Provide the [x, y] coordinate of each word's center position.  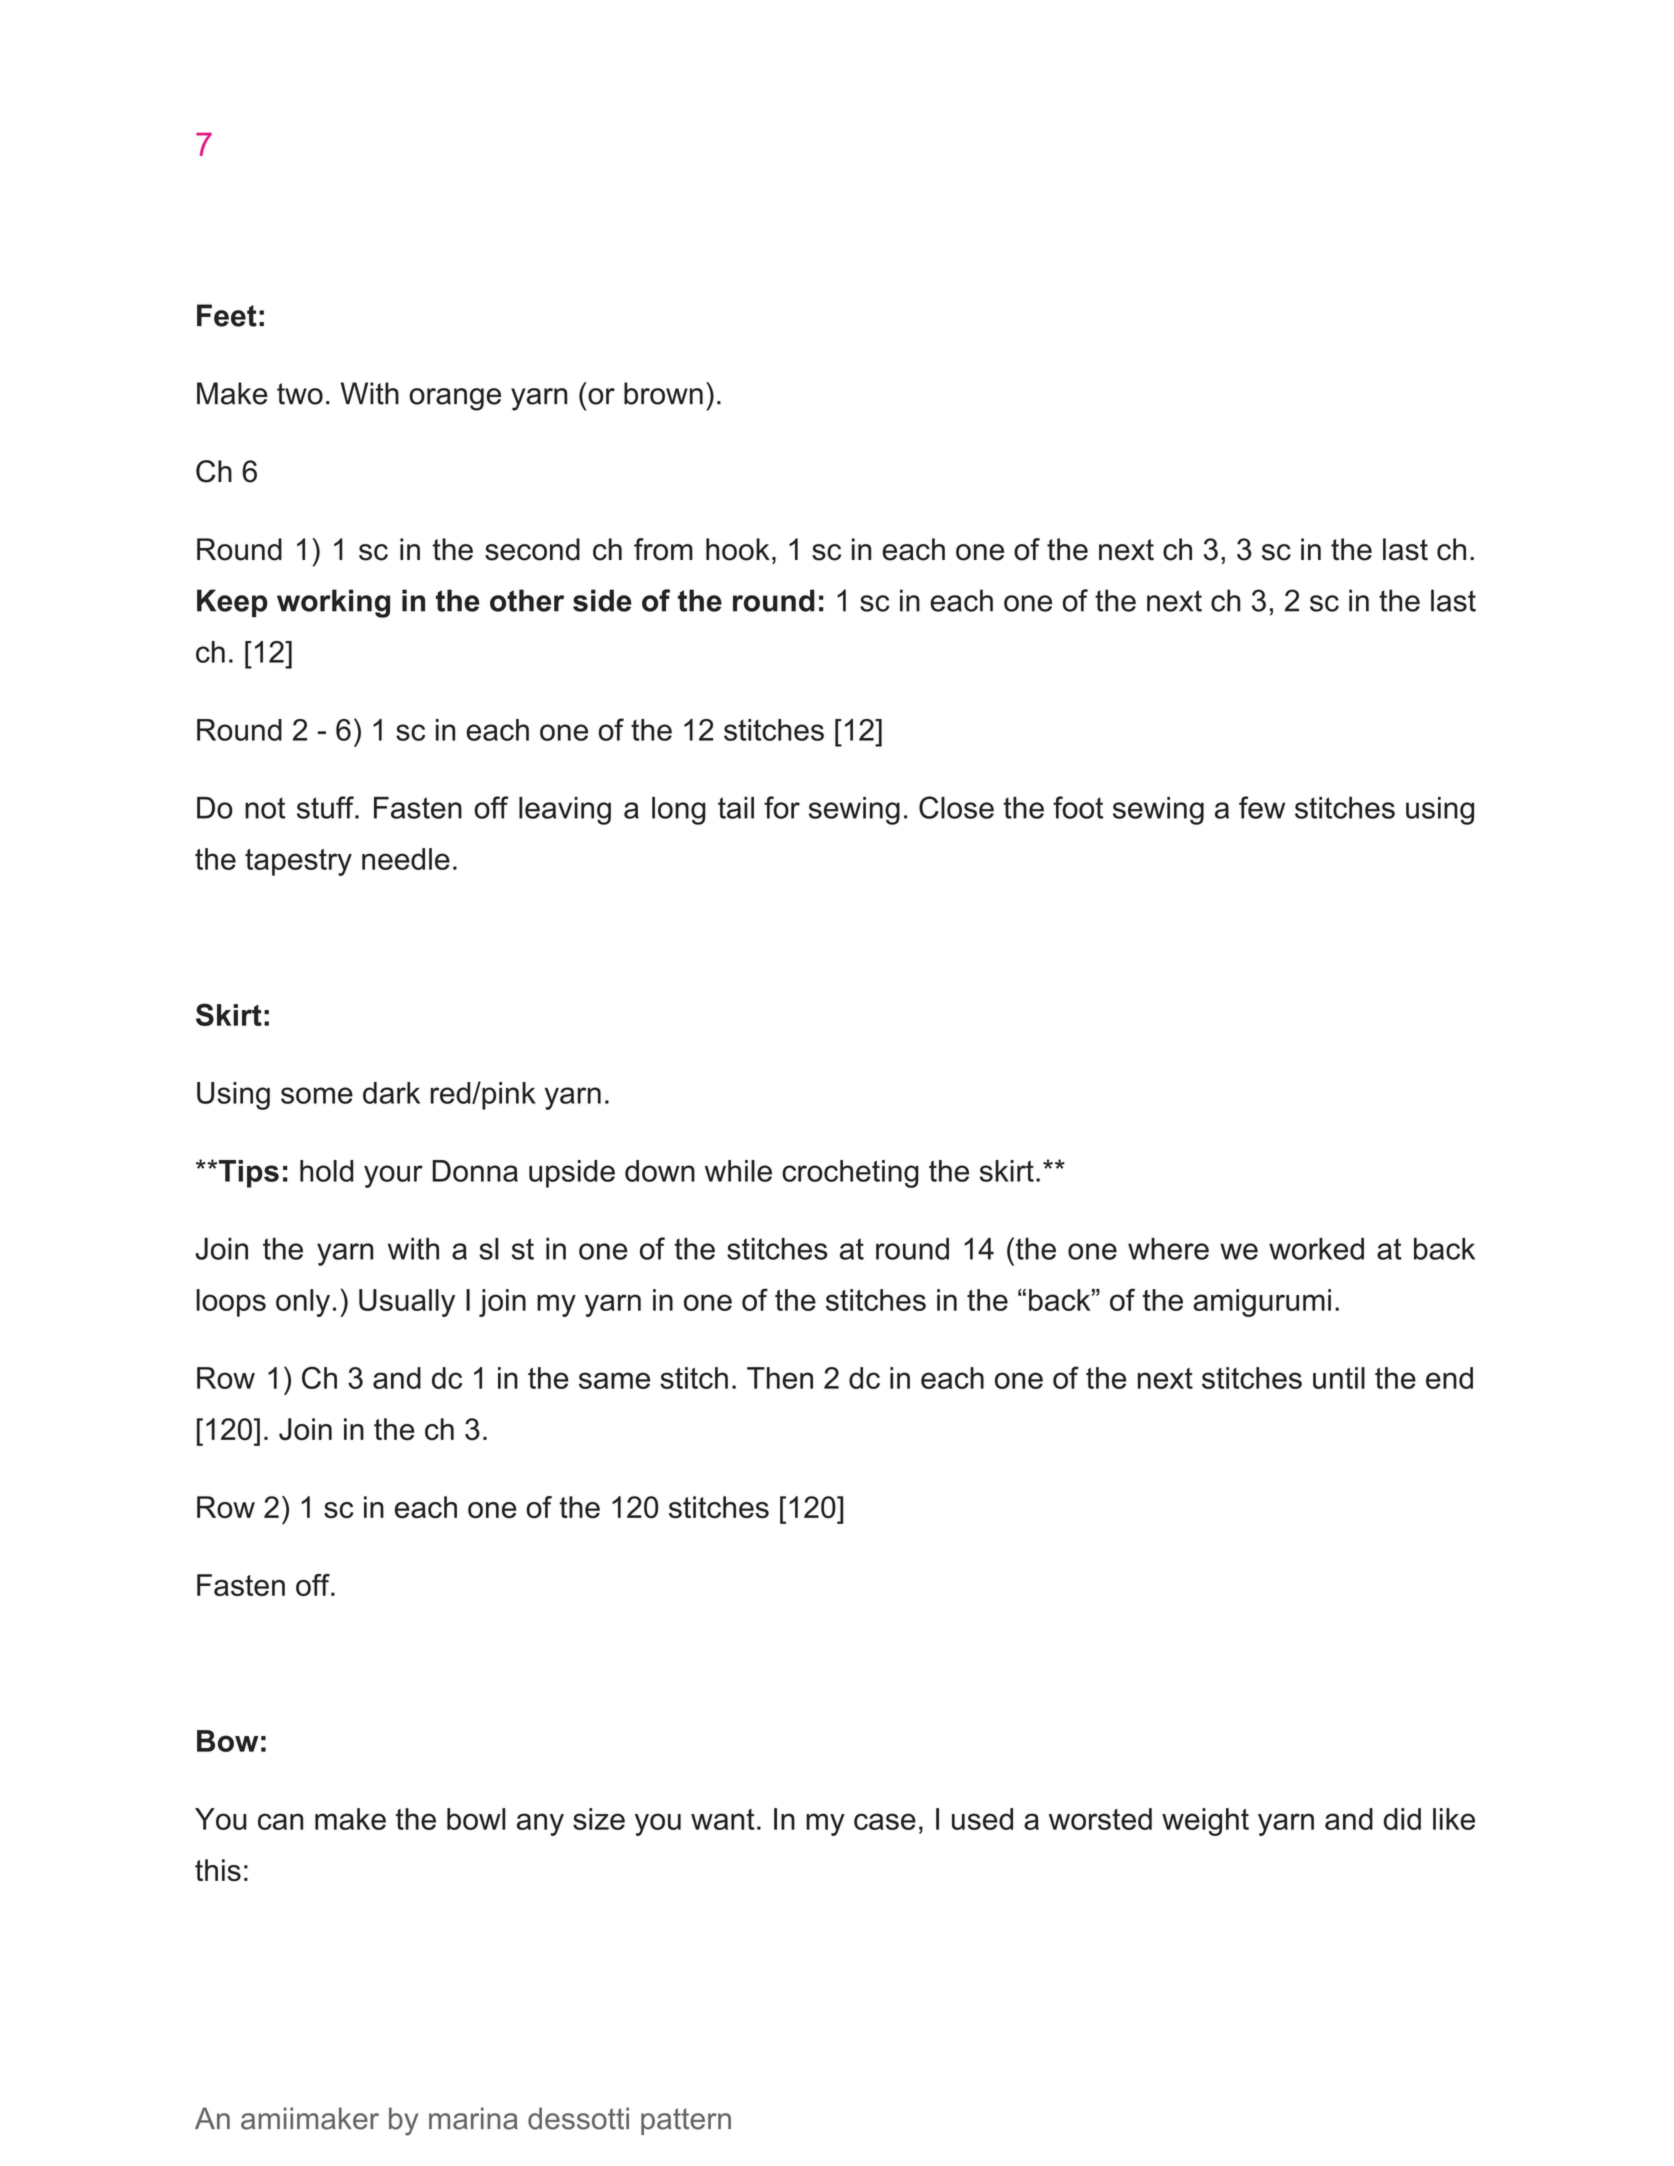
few [1262, 807]
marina [473, 2118]
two [300, 394]
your [393, 1176]
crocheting [850, 1174]
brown [663, 393]
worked [1316, 1249]
